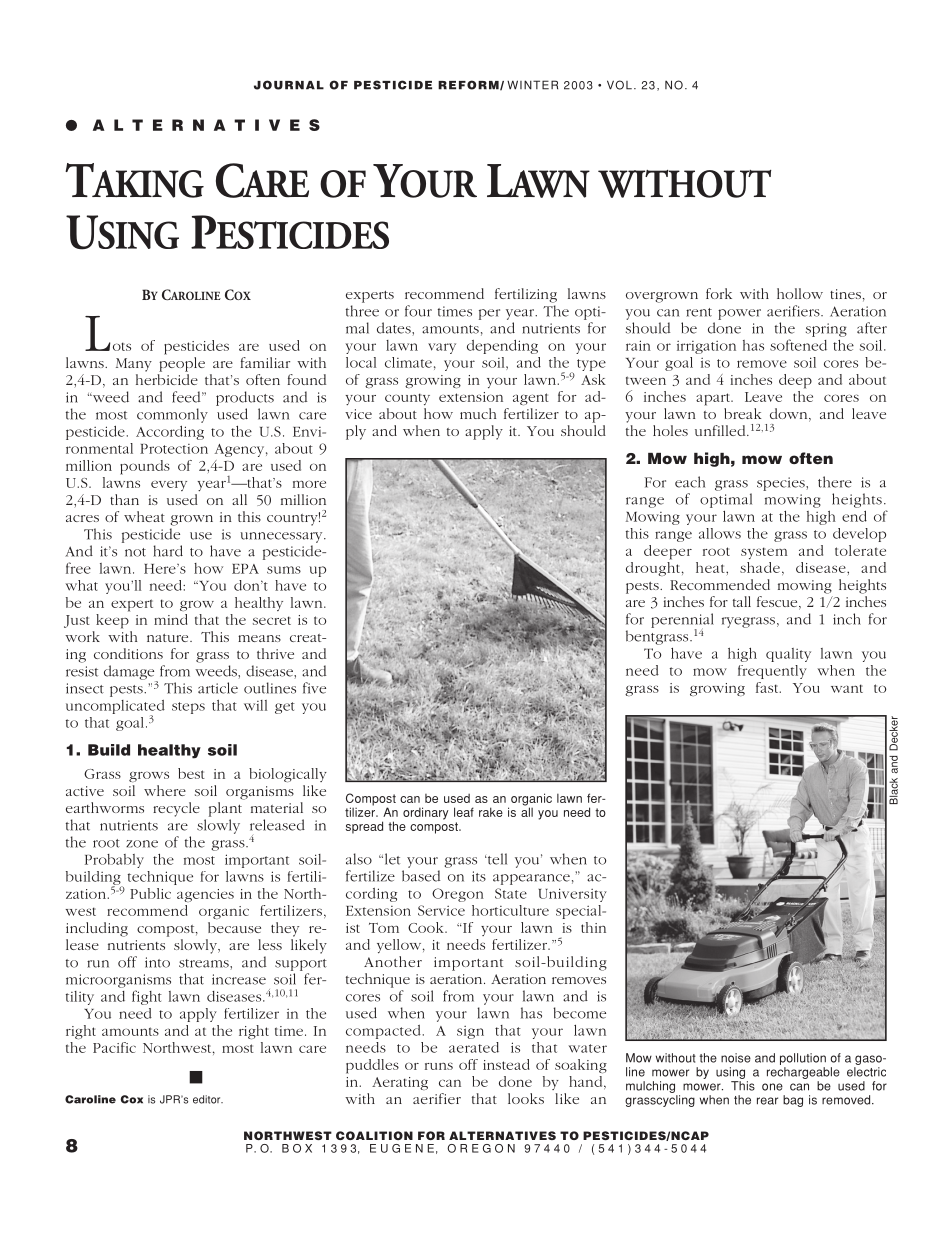  Describe the element at coordinates (532, 85) in the document. I see `WINTER` at that location.
